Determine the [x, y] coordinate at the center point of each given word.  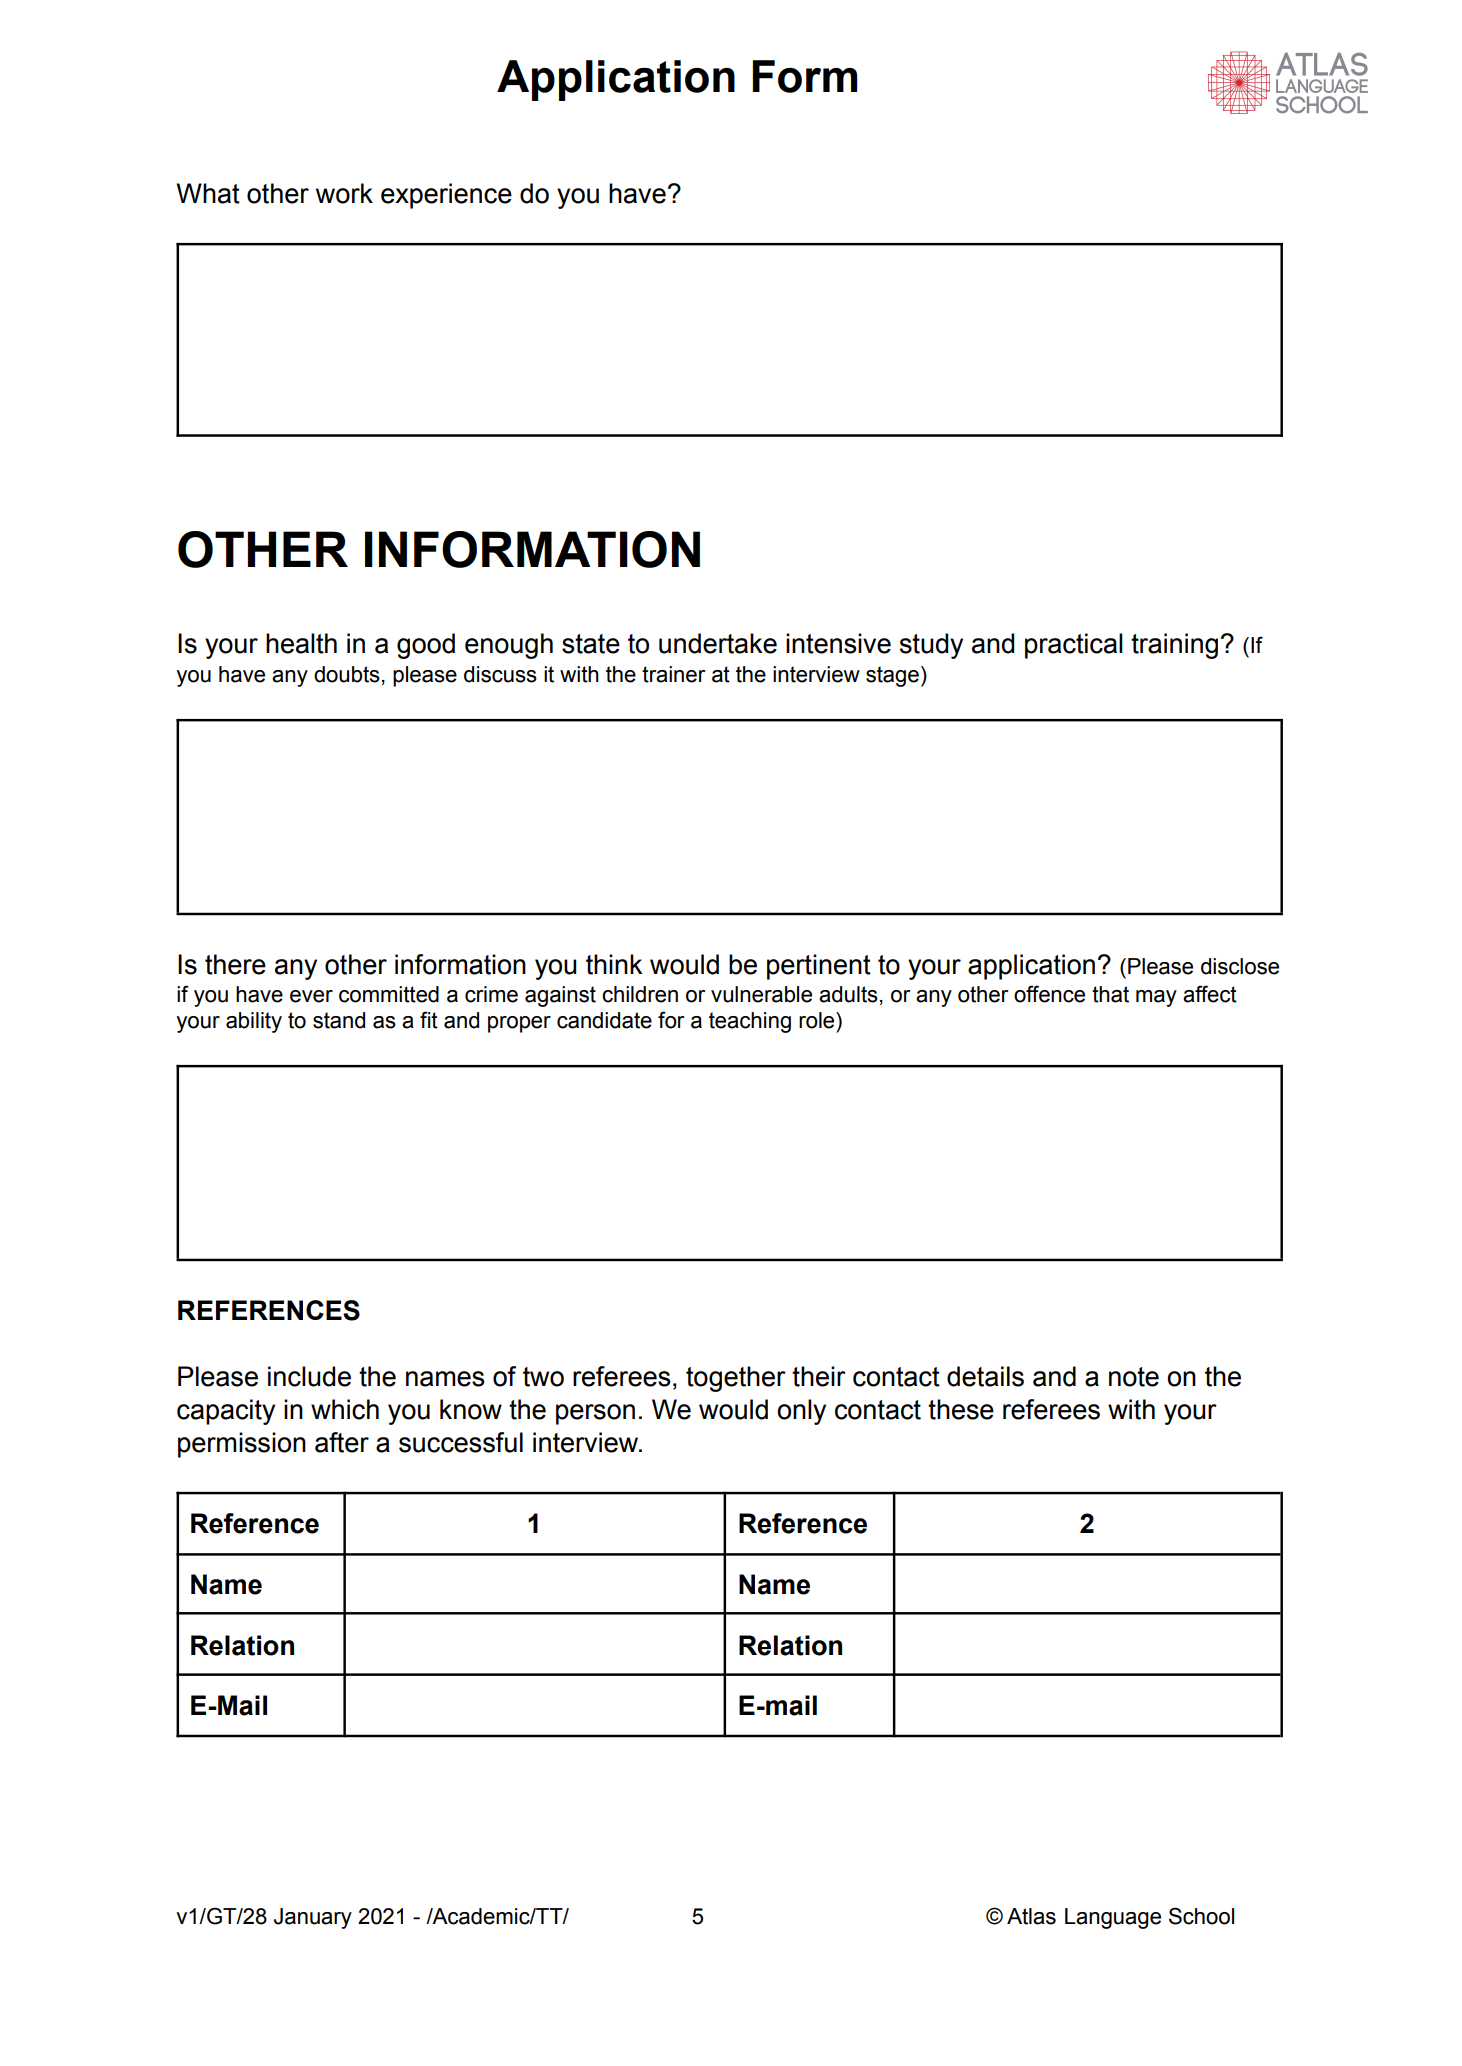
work [344, 193]
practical [1074, 646]
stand [339, 1020]
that [1110, 994]
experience [446, 196]
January [313, 1918]
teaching [750, 1022]
